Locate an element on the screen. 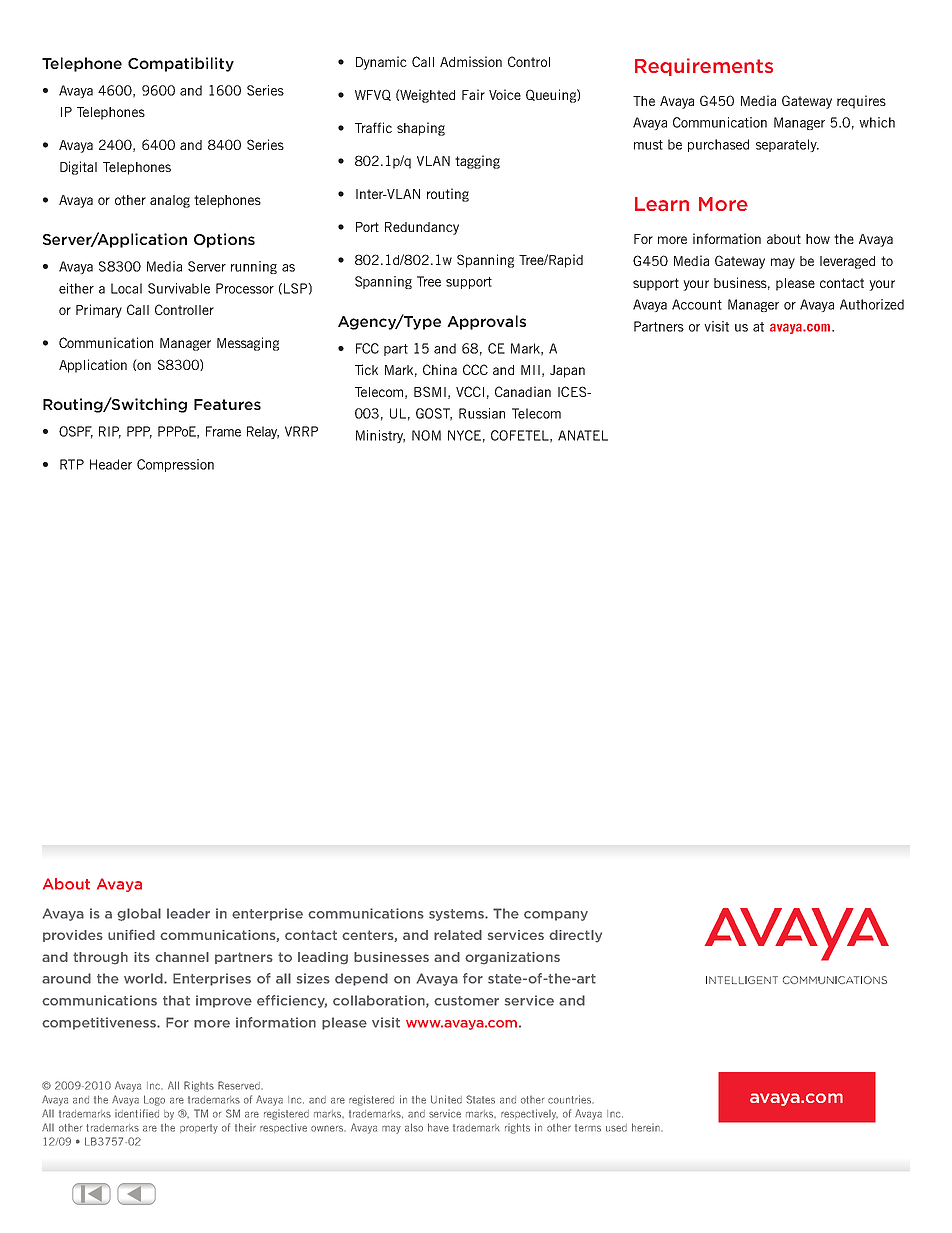 The width and height of the screenshot is (952, 1233). Fair is located at coordinates (473, 94).
